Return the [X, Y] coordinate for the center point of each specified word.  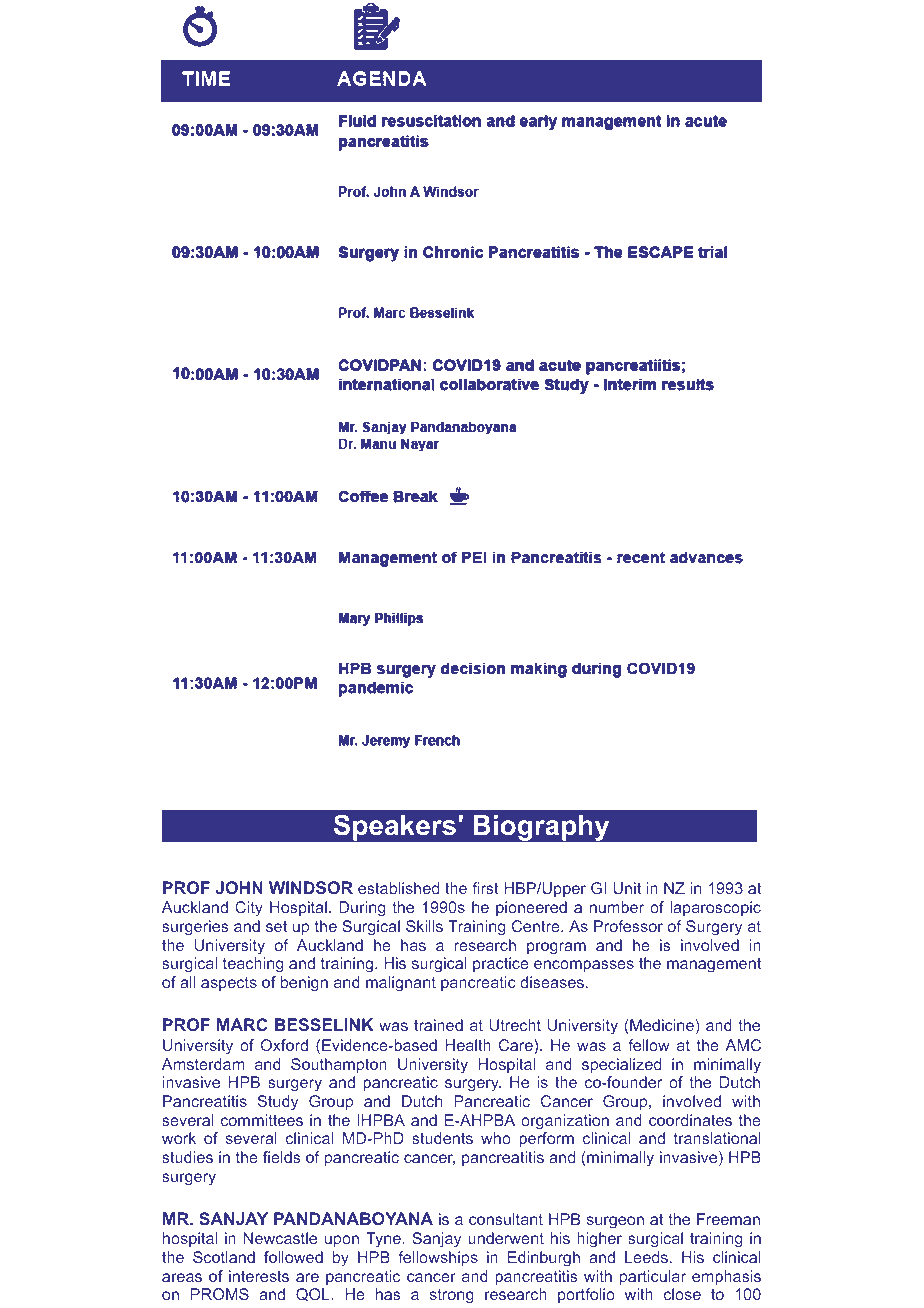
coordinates [690, 1120]
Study [278, 1103]
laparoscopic [715, 908]
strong [452, 1296]
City [249, 909]
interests [259, 1276]
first [485, 888]
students [442, 1138]
